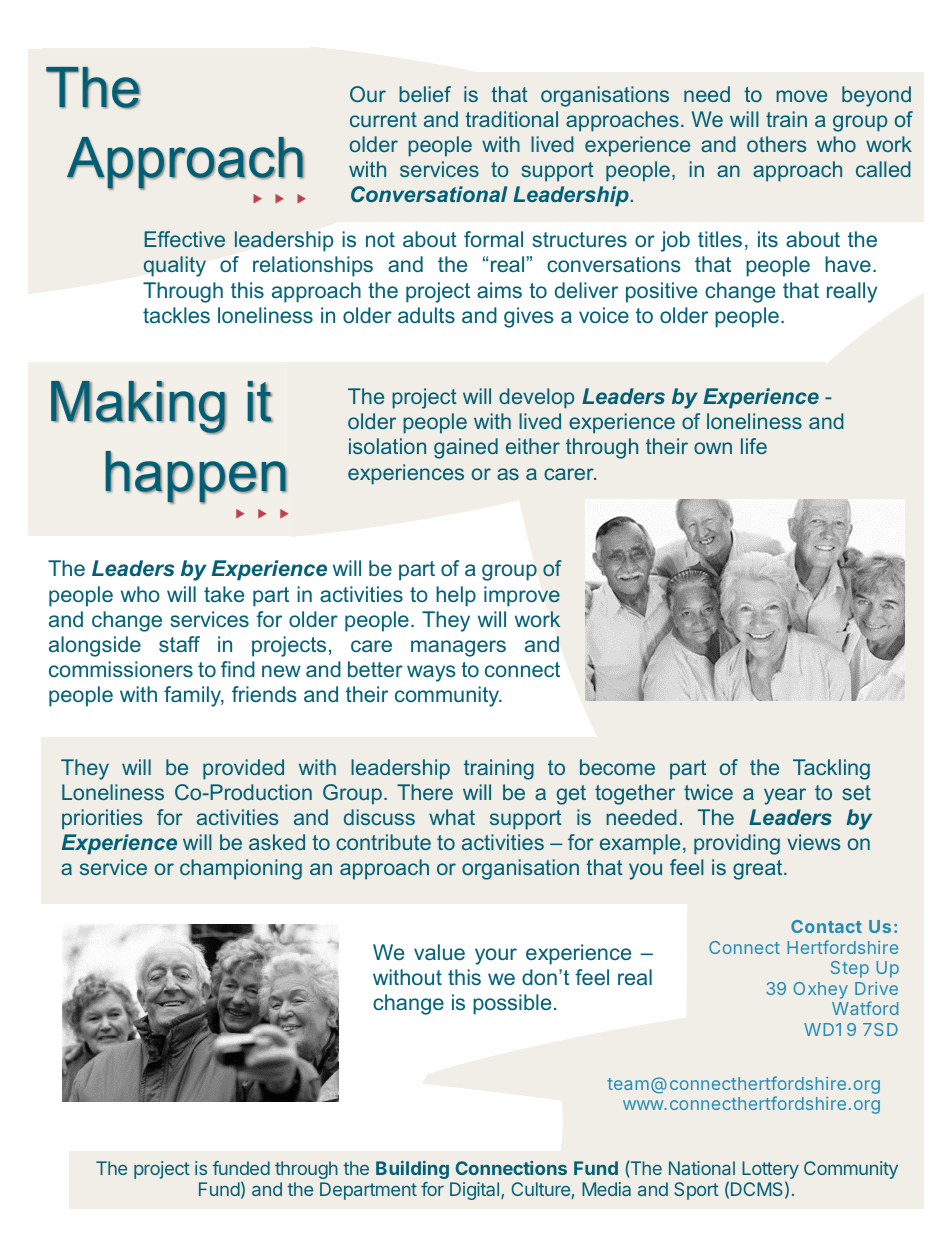  I want to click on improve, so click(522, 596).
